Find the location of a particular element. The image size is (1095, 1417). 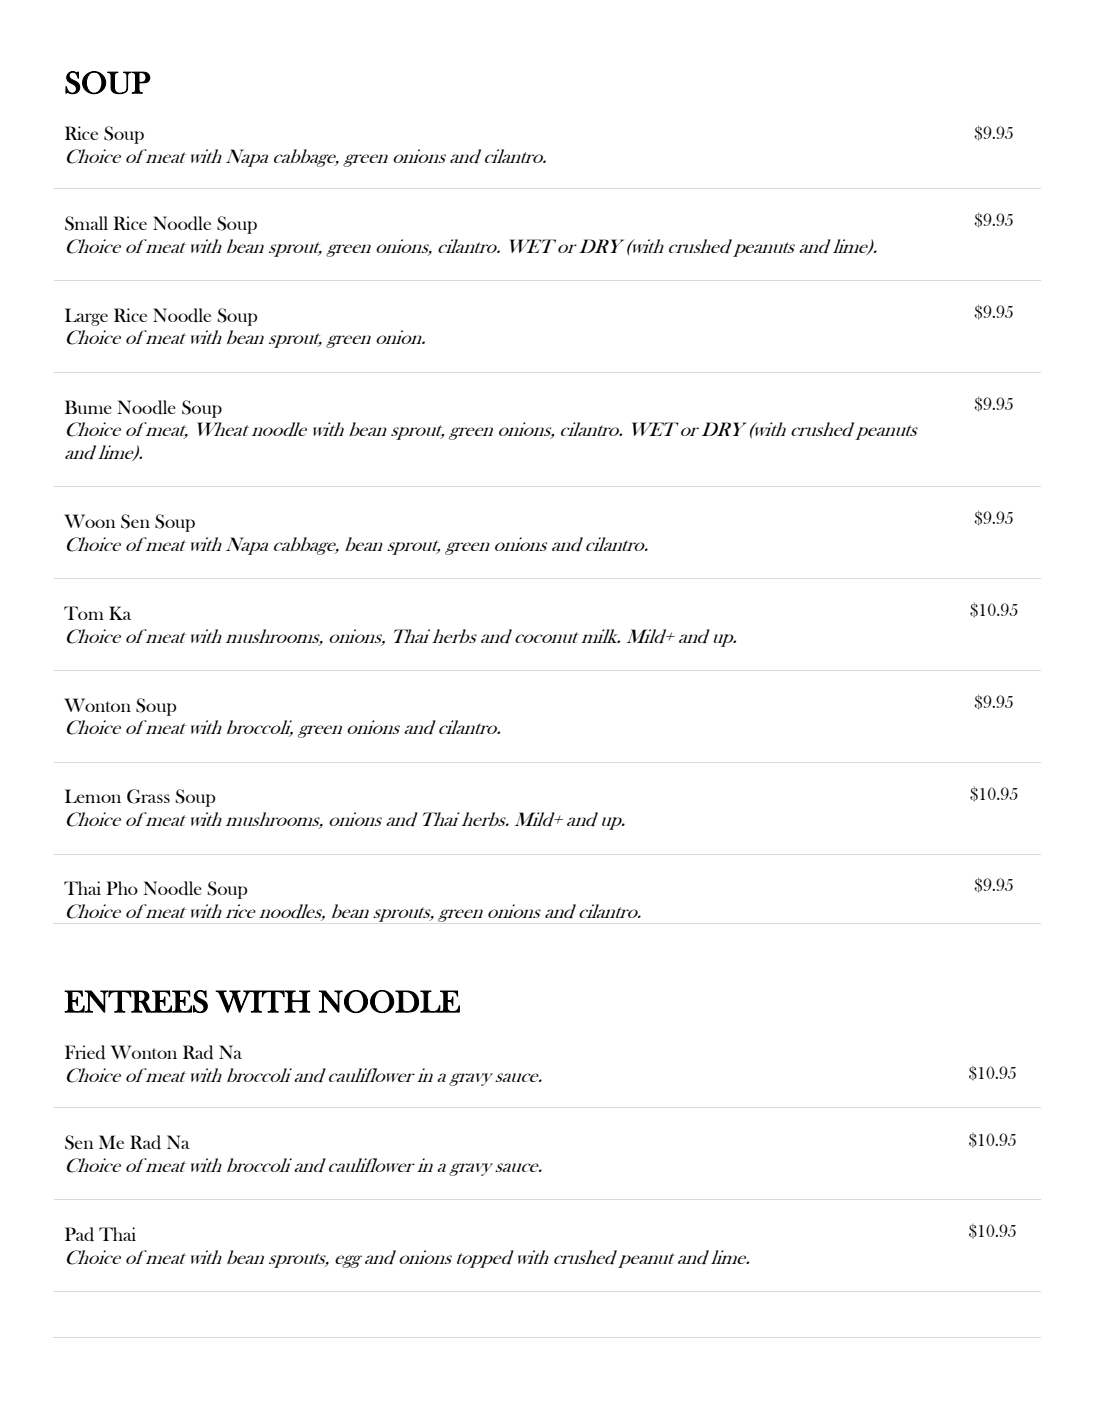

Small is located at coordinates (86, 223).
